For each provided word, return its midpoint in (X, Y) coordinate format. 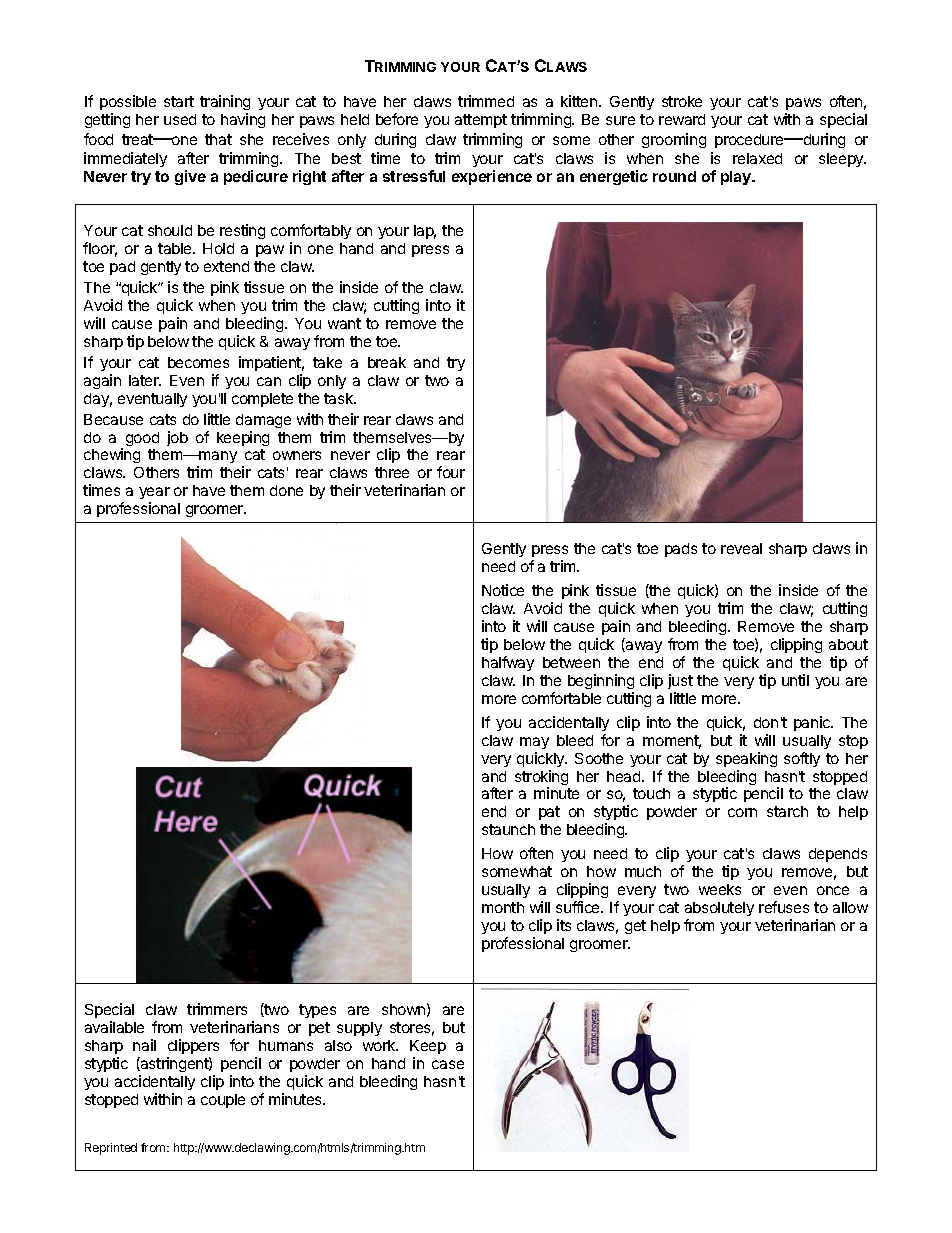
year (154, 495)
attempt (481, 121)
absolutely (719, 909)
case (448, 1064)
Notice (503, 590)
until (795, 680)
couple (223, 1101)
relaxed (757, 158)
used (180, 119)
